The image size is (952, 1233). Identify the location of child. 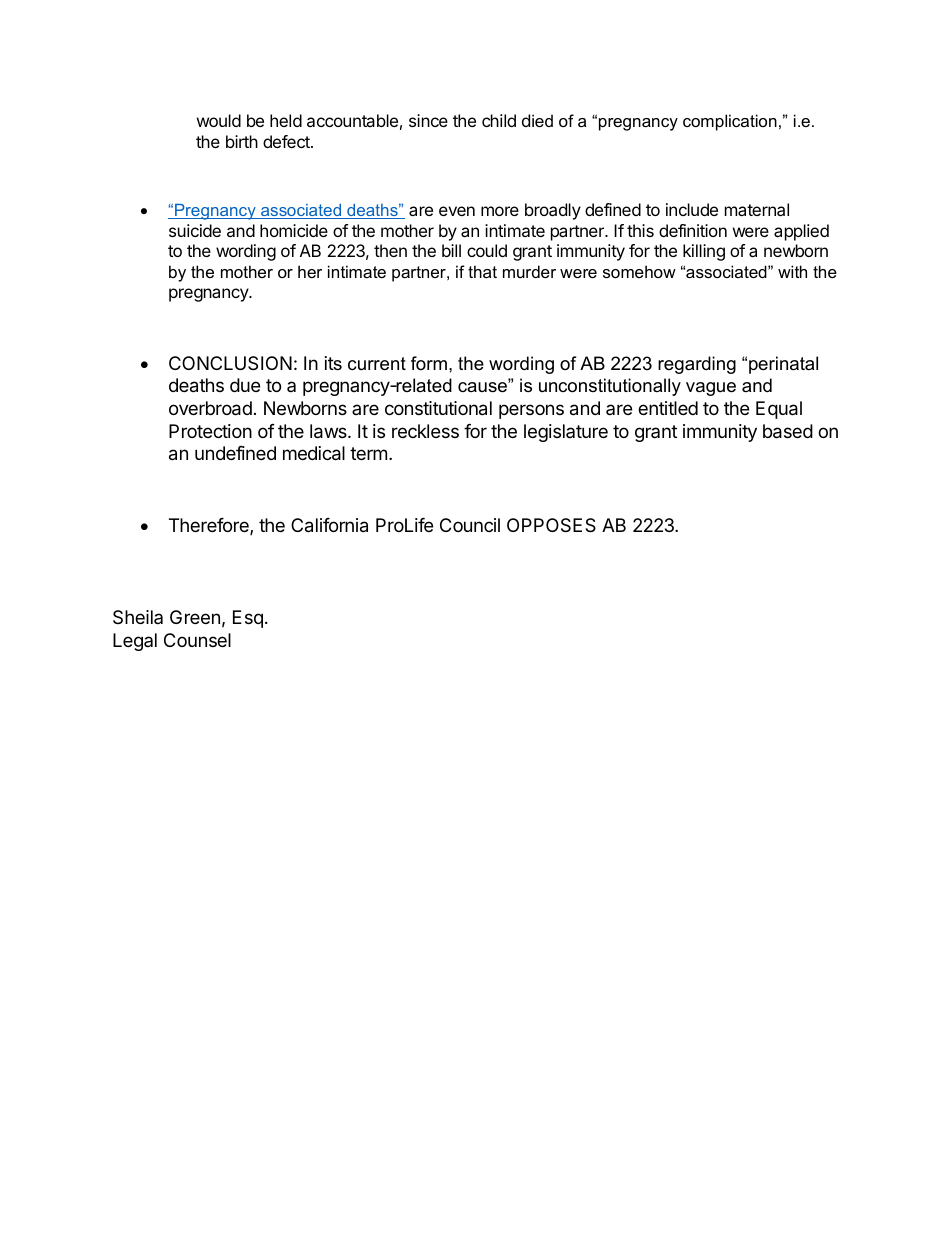
(499, 120).
